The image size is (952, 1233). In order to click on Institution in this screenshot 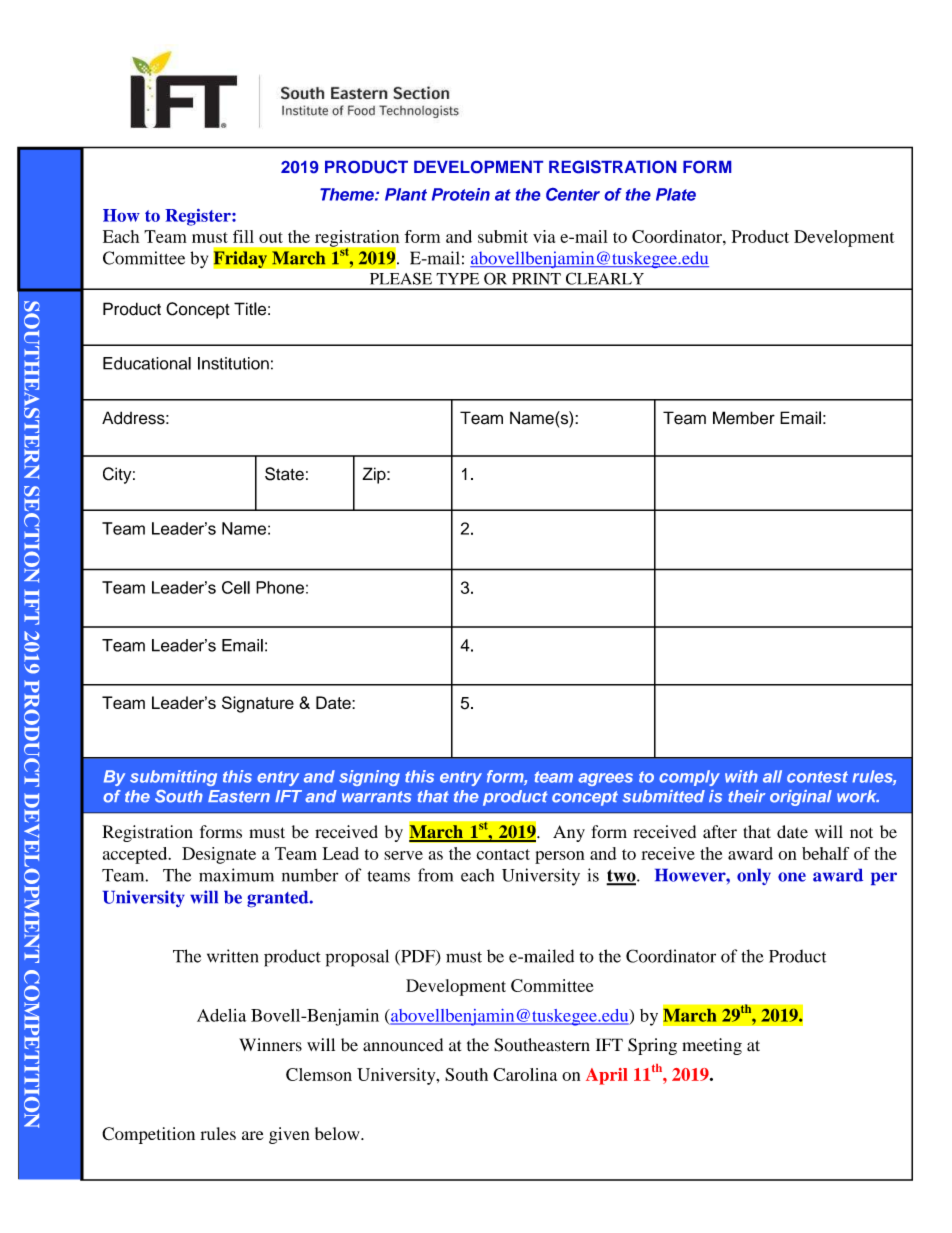, I will do `click(233, 363)`.
